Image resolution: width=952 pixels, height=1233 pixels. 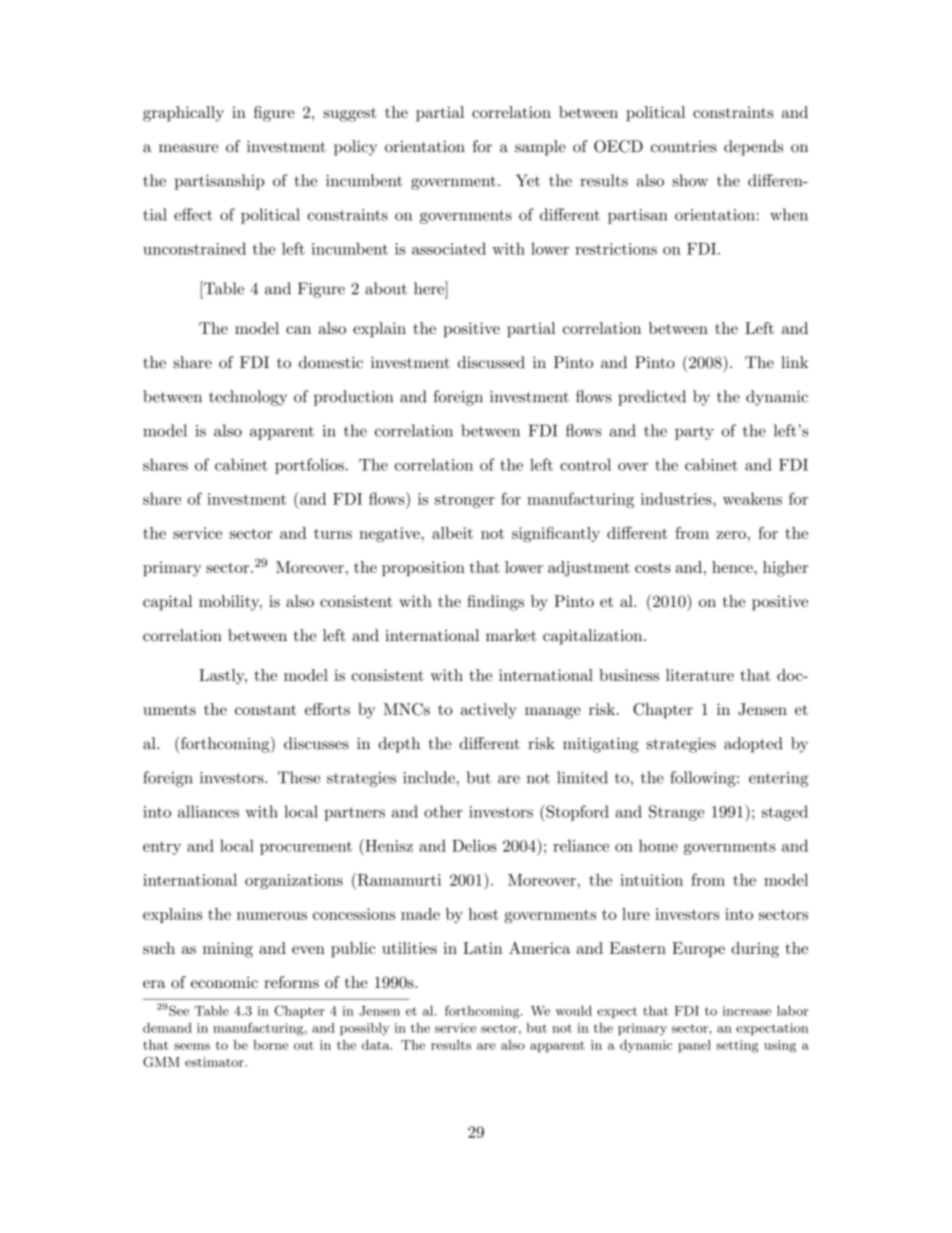 What do you see at coordinates (270, 1045) in the screenshot?
I see `borne` at bounding box center [270, 1045].
